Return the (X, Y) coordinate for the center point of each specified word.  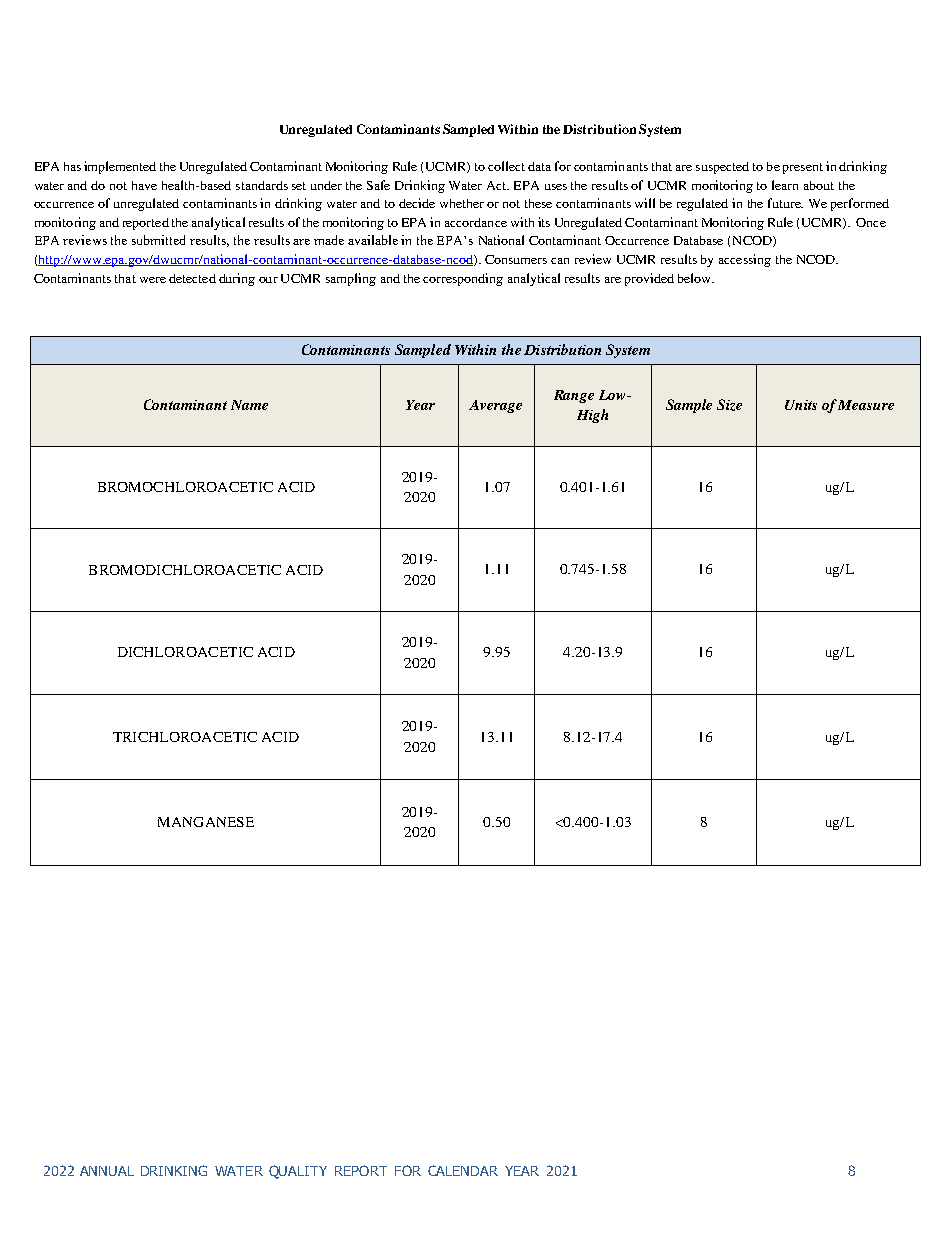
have (144, 185)
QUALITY (298, 1172)
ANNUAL (107, 1171)
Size (729, 405)
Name (249, 405)
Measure (866, 405)
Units (801, 405)
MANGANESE (206, 822)
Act (498, 185)
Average (495, 406)
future (785, 203)
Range (574, 396)
